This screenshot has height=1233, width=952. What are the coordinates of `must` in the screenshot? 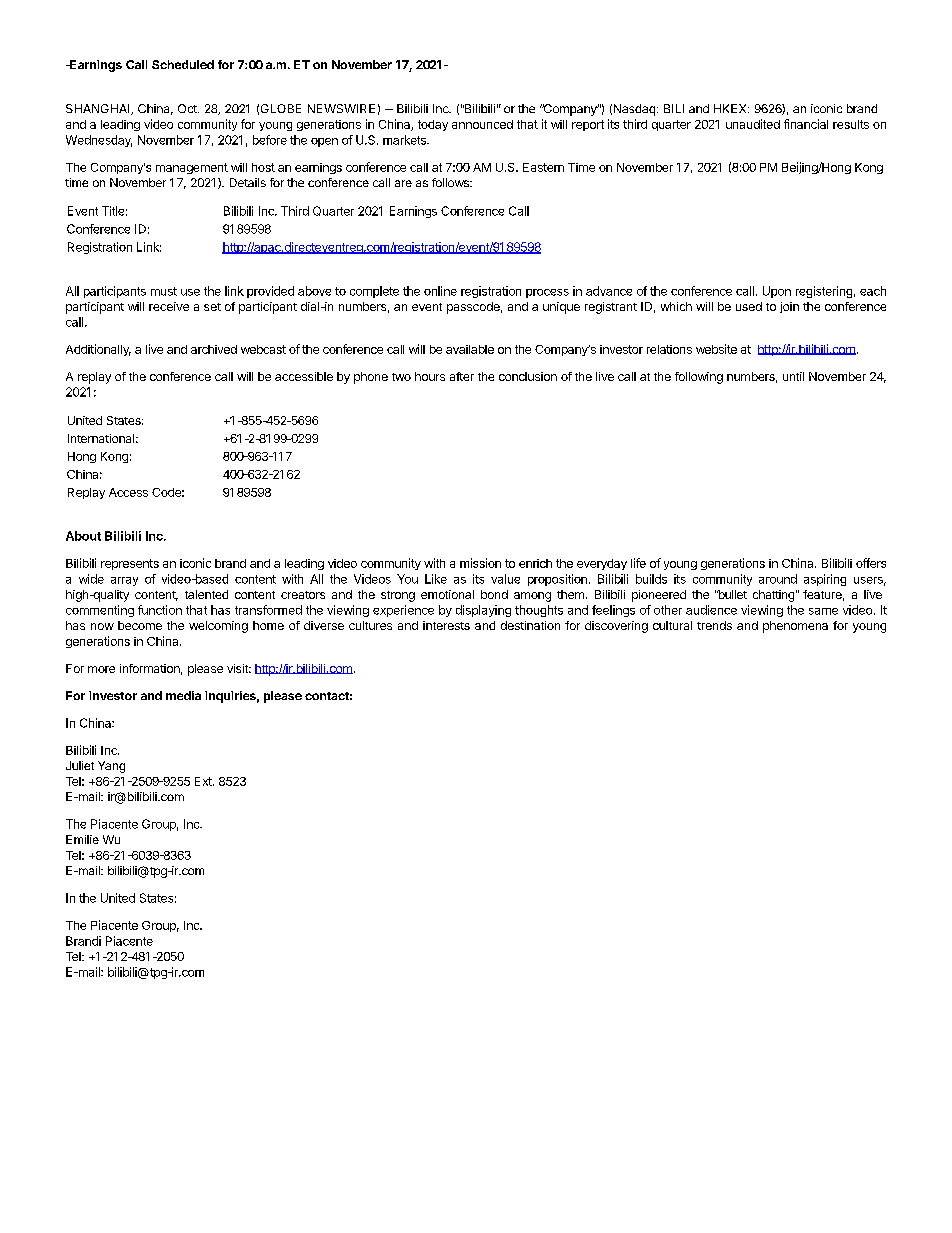 It's located at (164, 291).
